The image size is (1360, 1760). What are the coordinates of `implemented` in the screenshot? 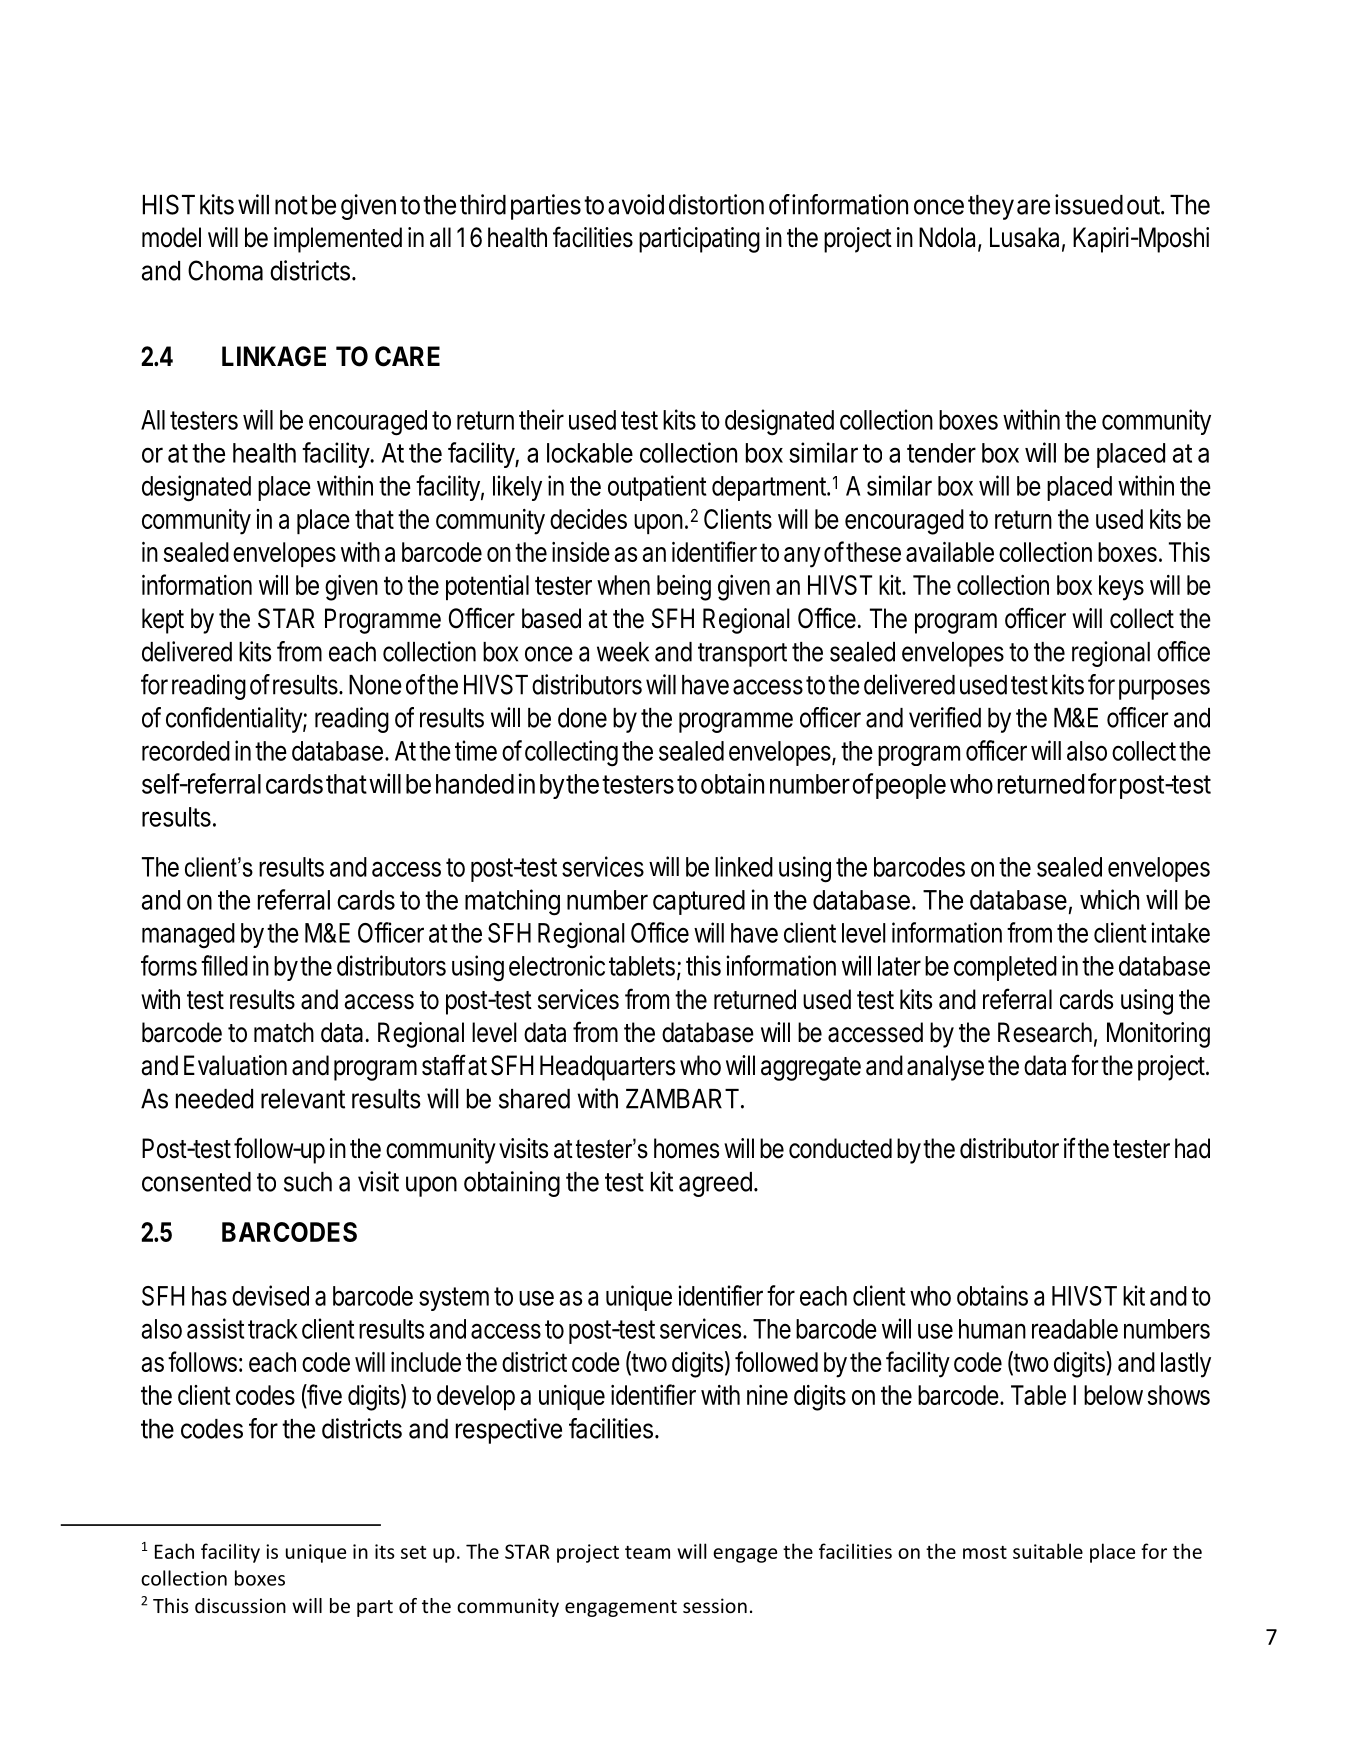 It's located at (338, 240).
